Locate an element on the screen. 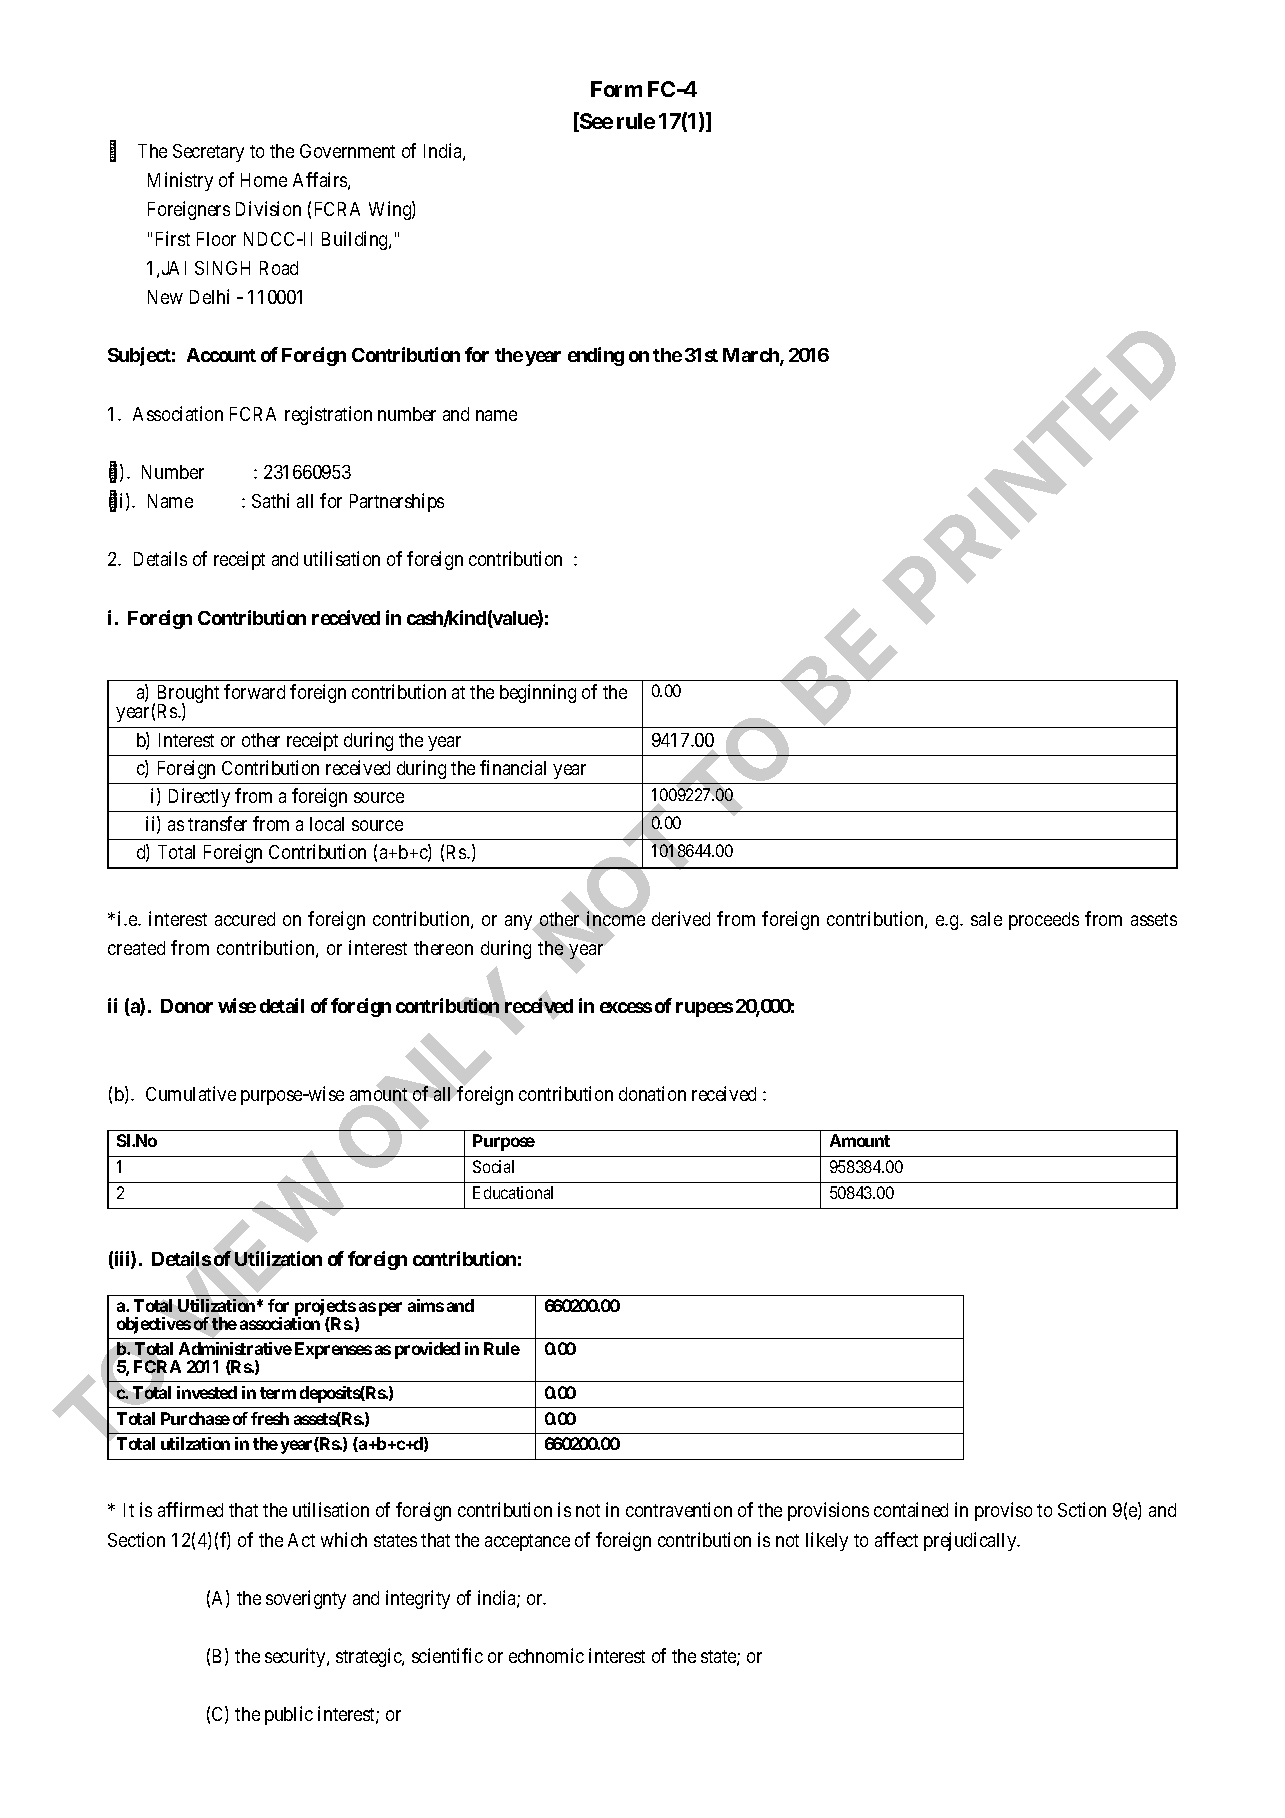 The image size is (1285, 1818). Home is located at coordinates (264, 180).
